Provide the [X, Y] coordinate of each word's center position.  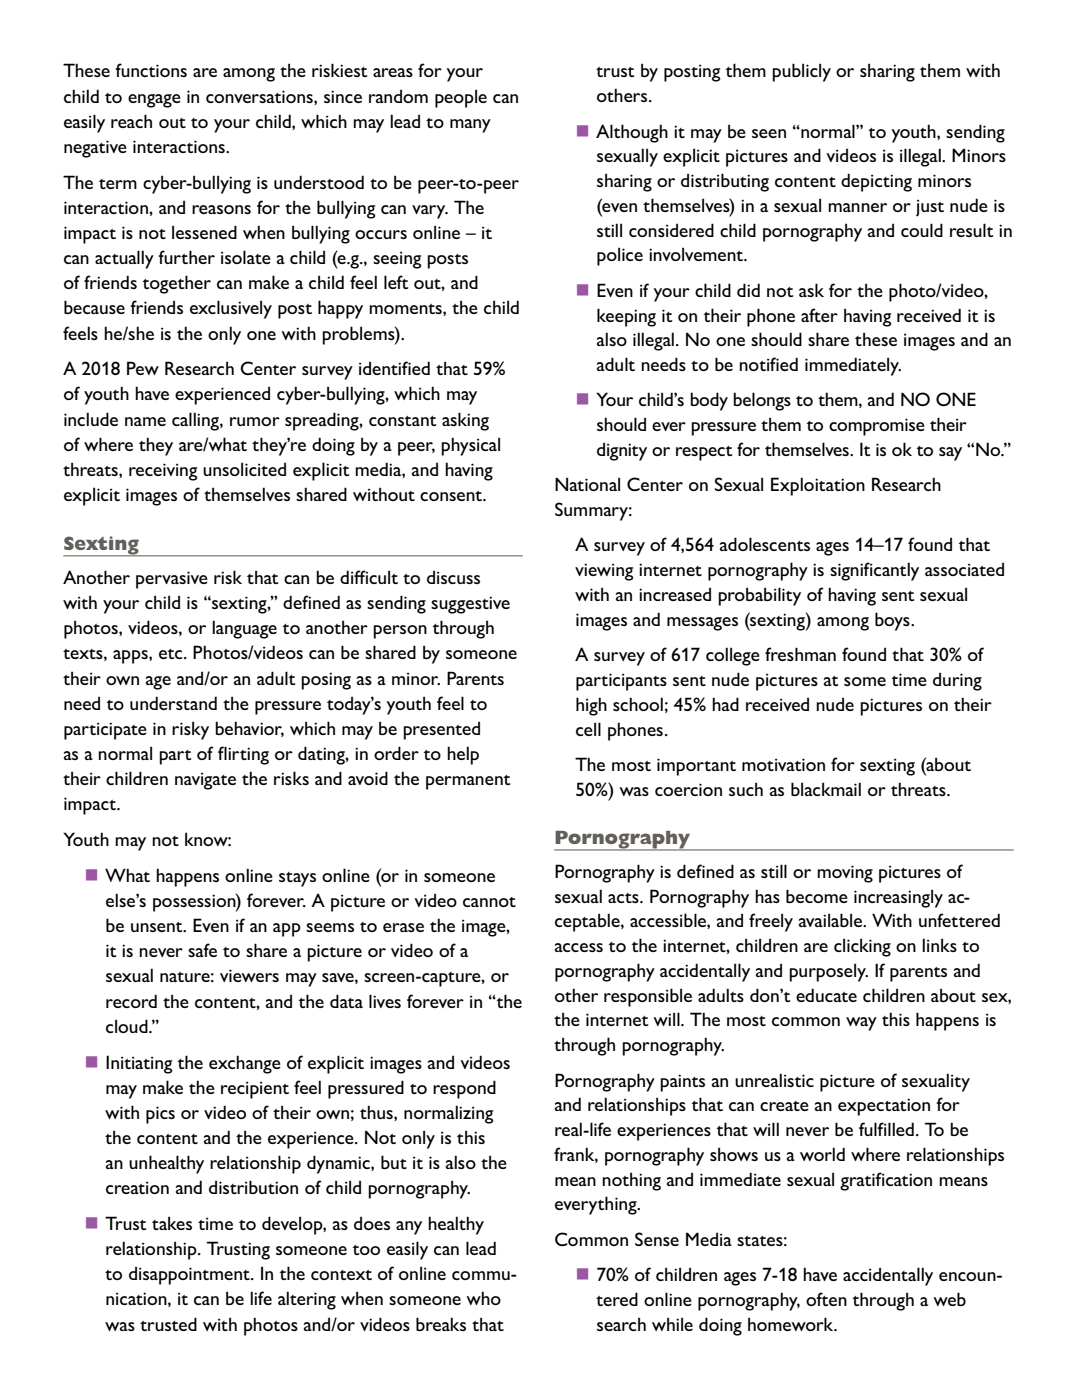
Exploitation [818, 486]
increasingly [898, 898]
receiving [163, 472]
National [587, 484]
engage [154, 101]
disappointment [190, 1275]
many [470, 126]
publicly [801, 72]
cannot [489, 902]
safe [202, 950]
